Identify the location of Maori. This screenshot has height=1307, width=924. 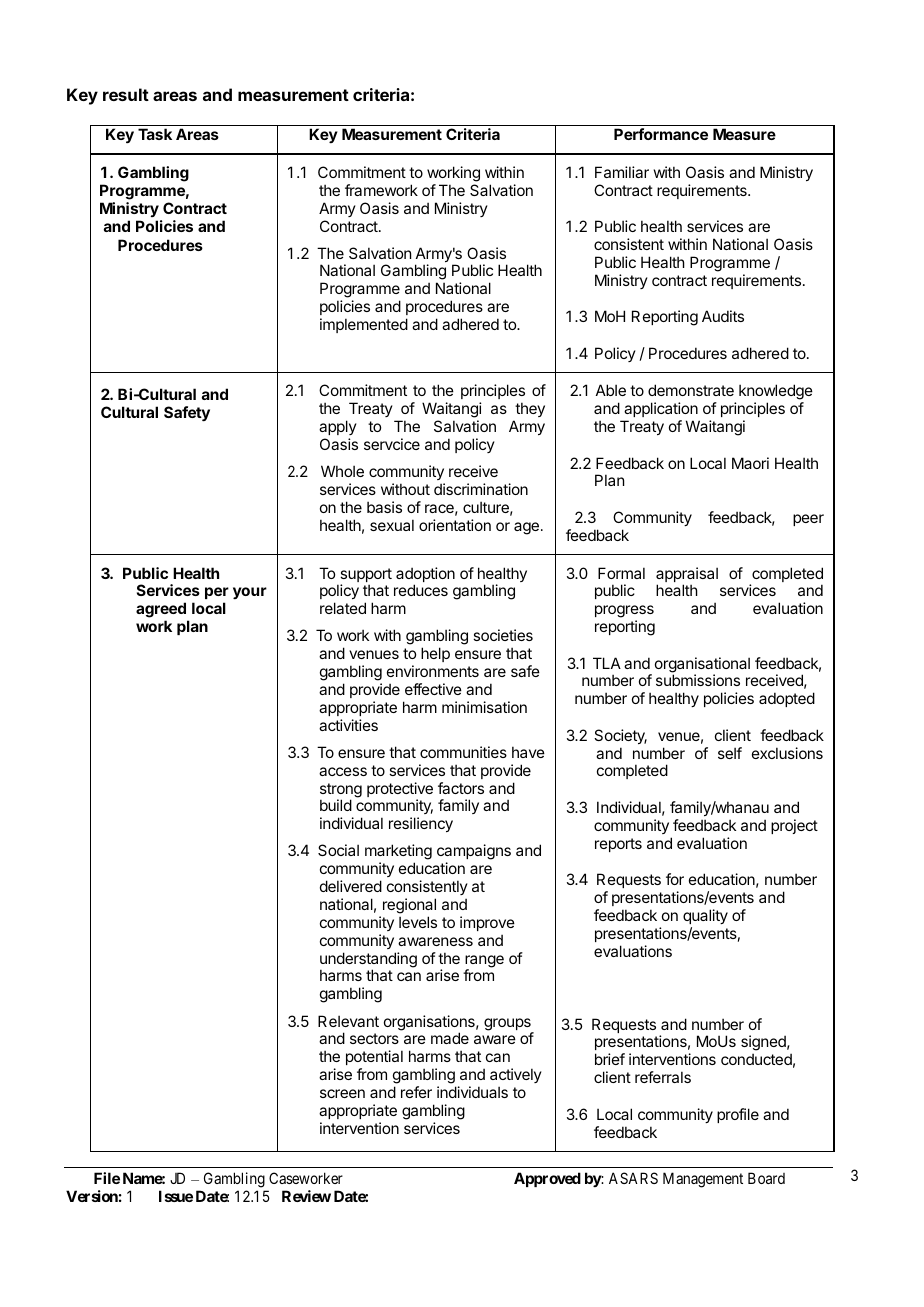
(750, 463).
